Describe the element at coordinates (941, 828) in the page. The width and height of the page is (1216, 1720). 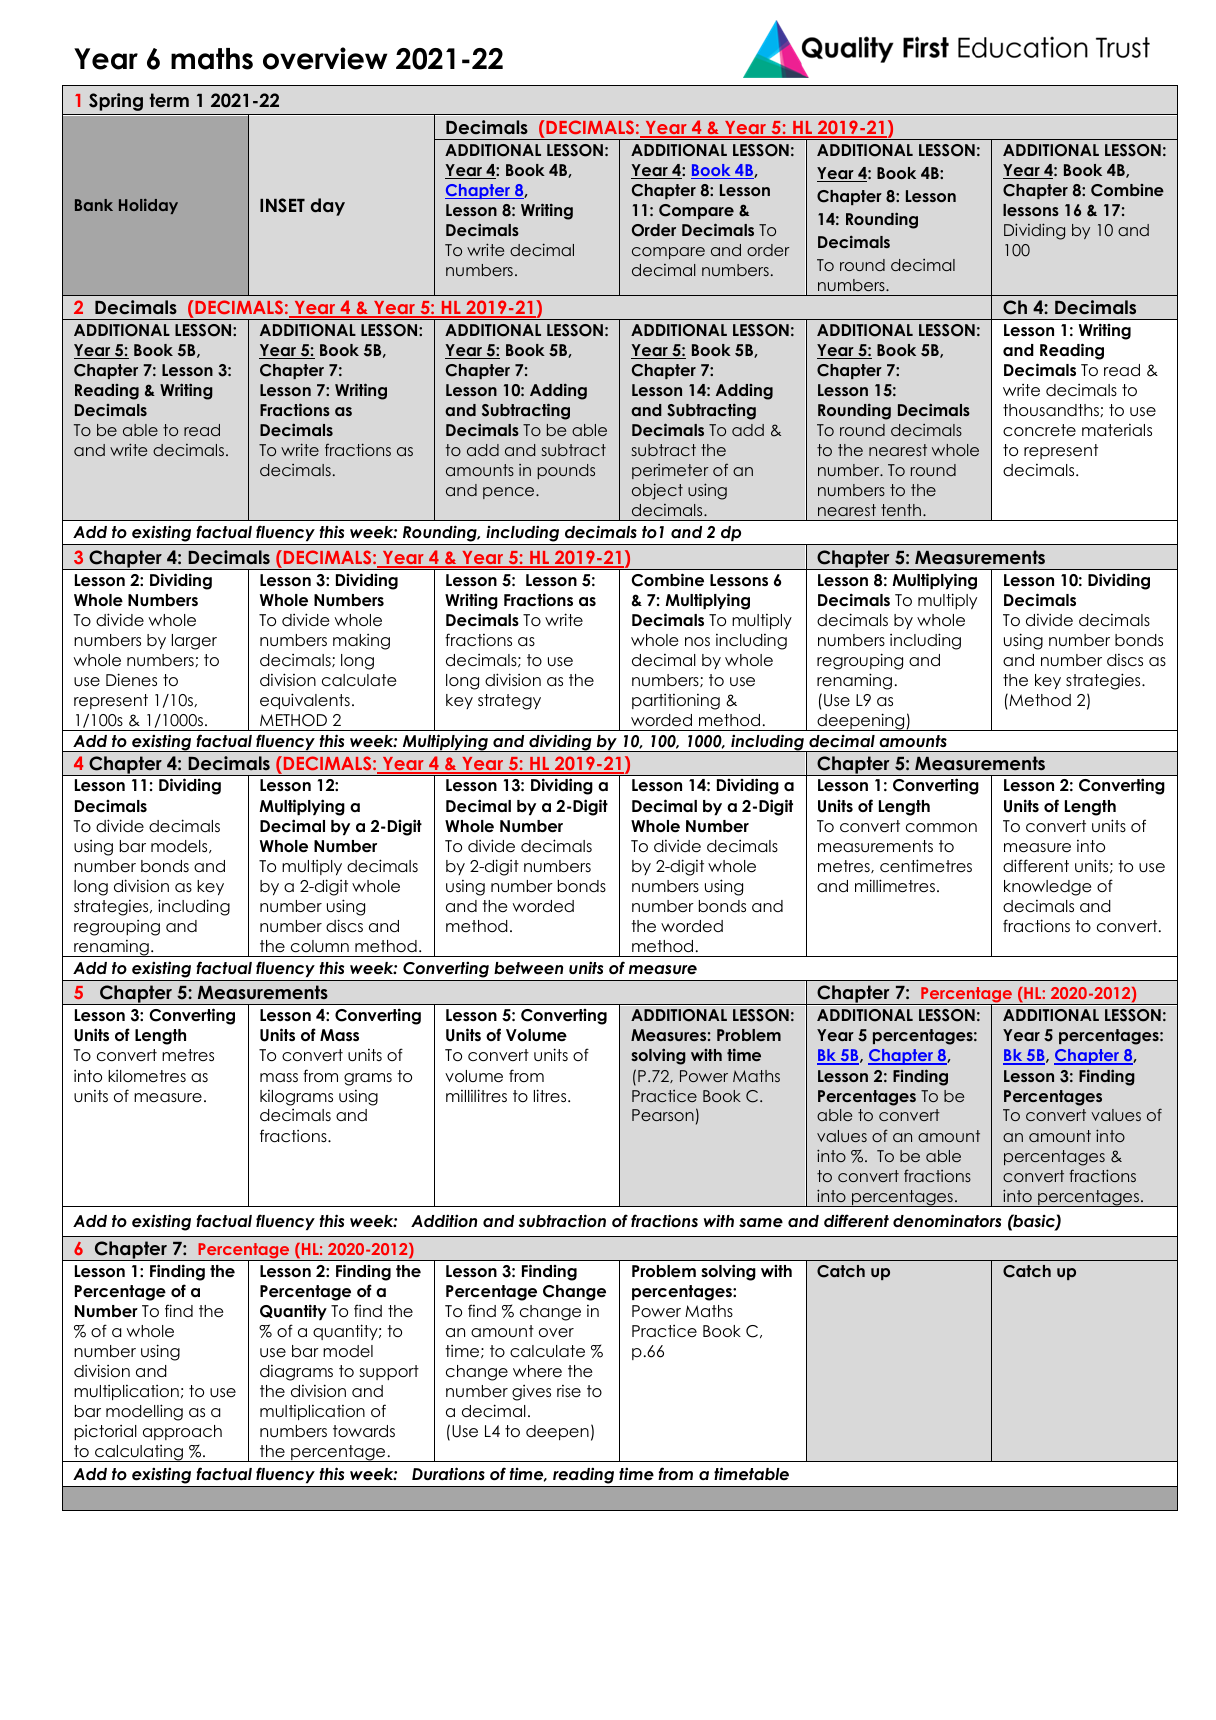
I see `common` at that location.
